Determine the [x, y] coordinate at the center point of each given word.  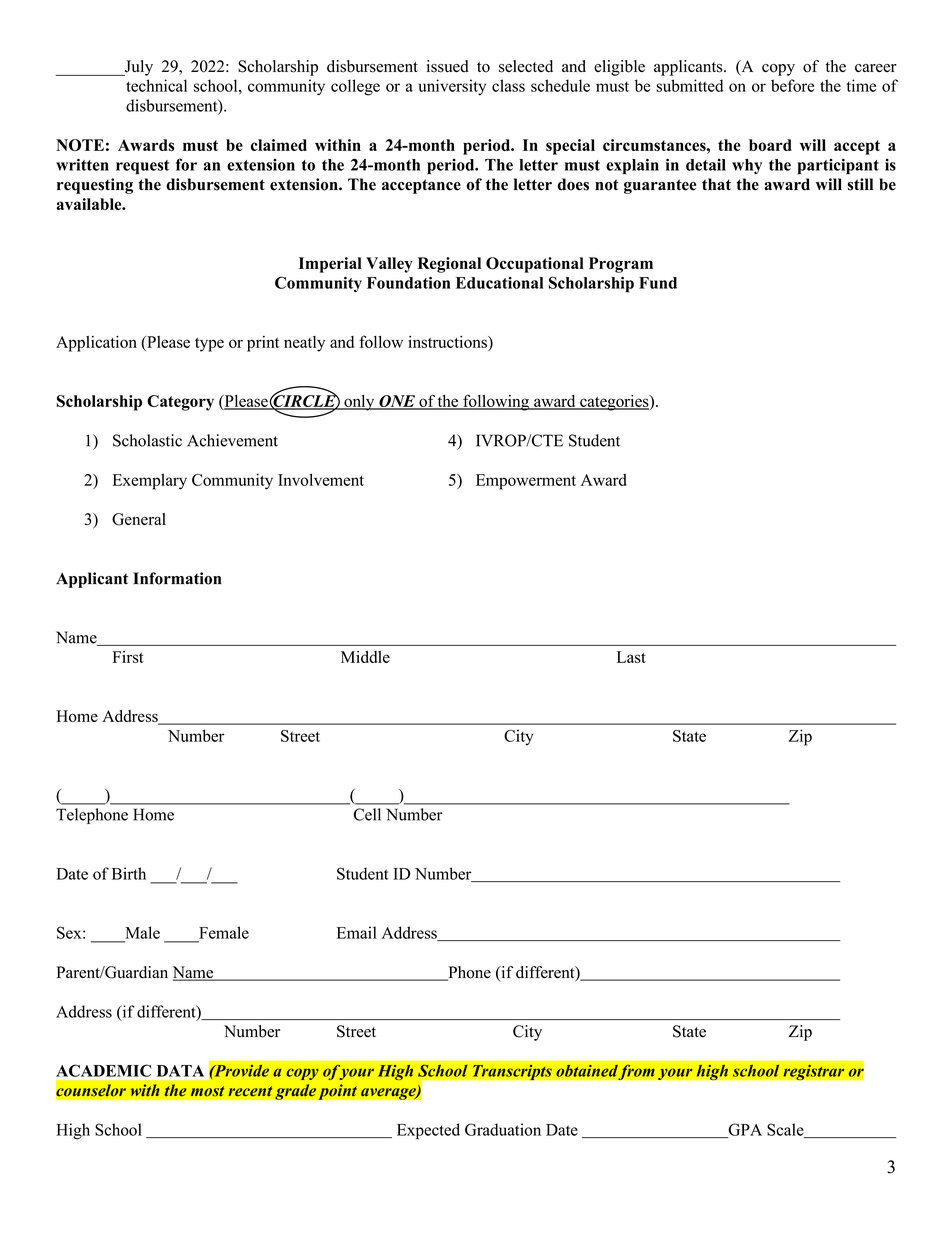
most [207, 1091]
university [452, 87]
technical [156, 85]
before [792, 85]
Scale [786, 1130]
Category [180, 403]
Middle [365, 657]
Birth [129, 873]
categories [614, 403]
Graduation [503, 1129]
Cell [367, 814]
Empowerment [526, 482]
